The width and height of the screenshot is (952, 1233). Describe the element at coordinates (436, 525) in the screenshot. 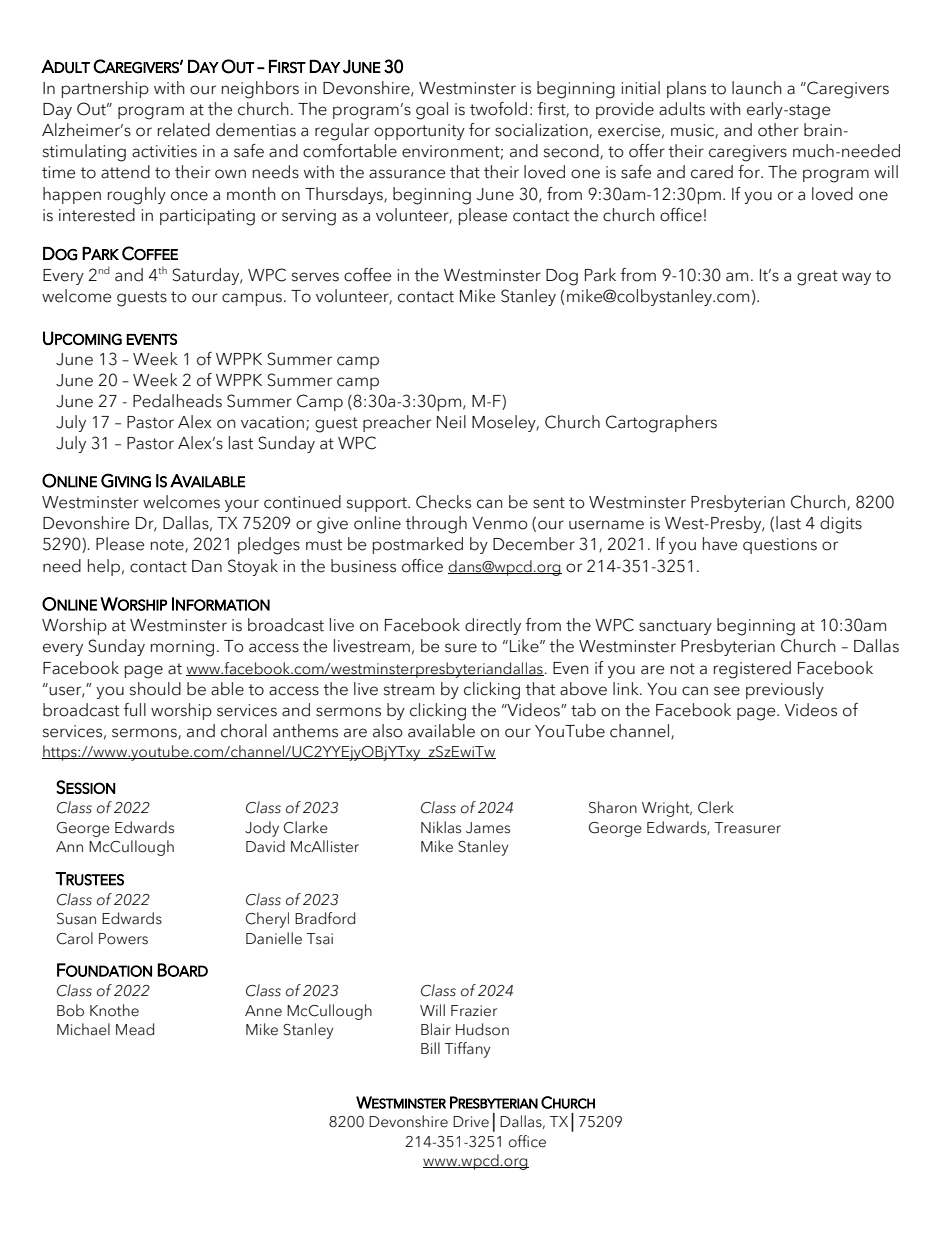

I see `through` at that location.
